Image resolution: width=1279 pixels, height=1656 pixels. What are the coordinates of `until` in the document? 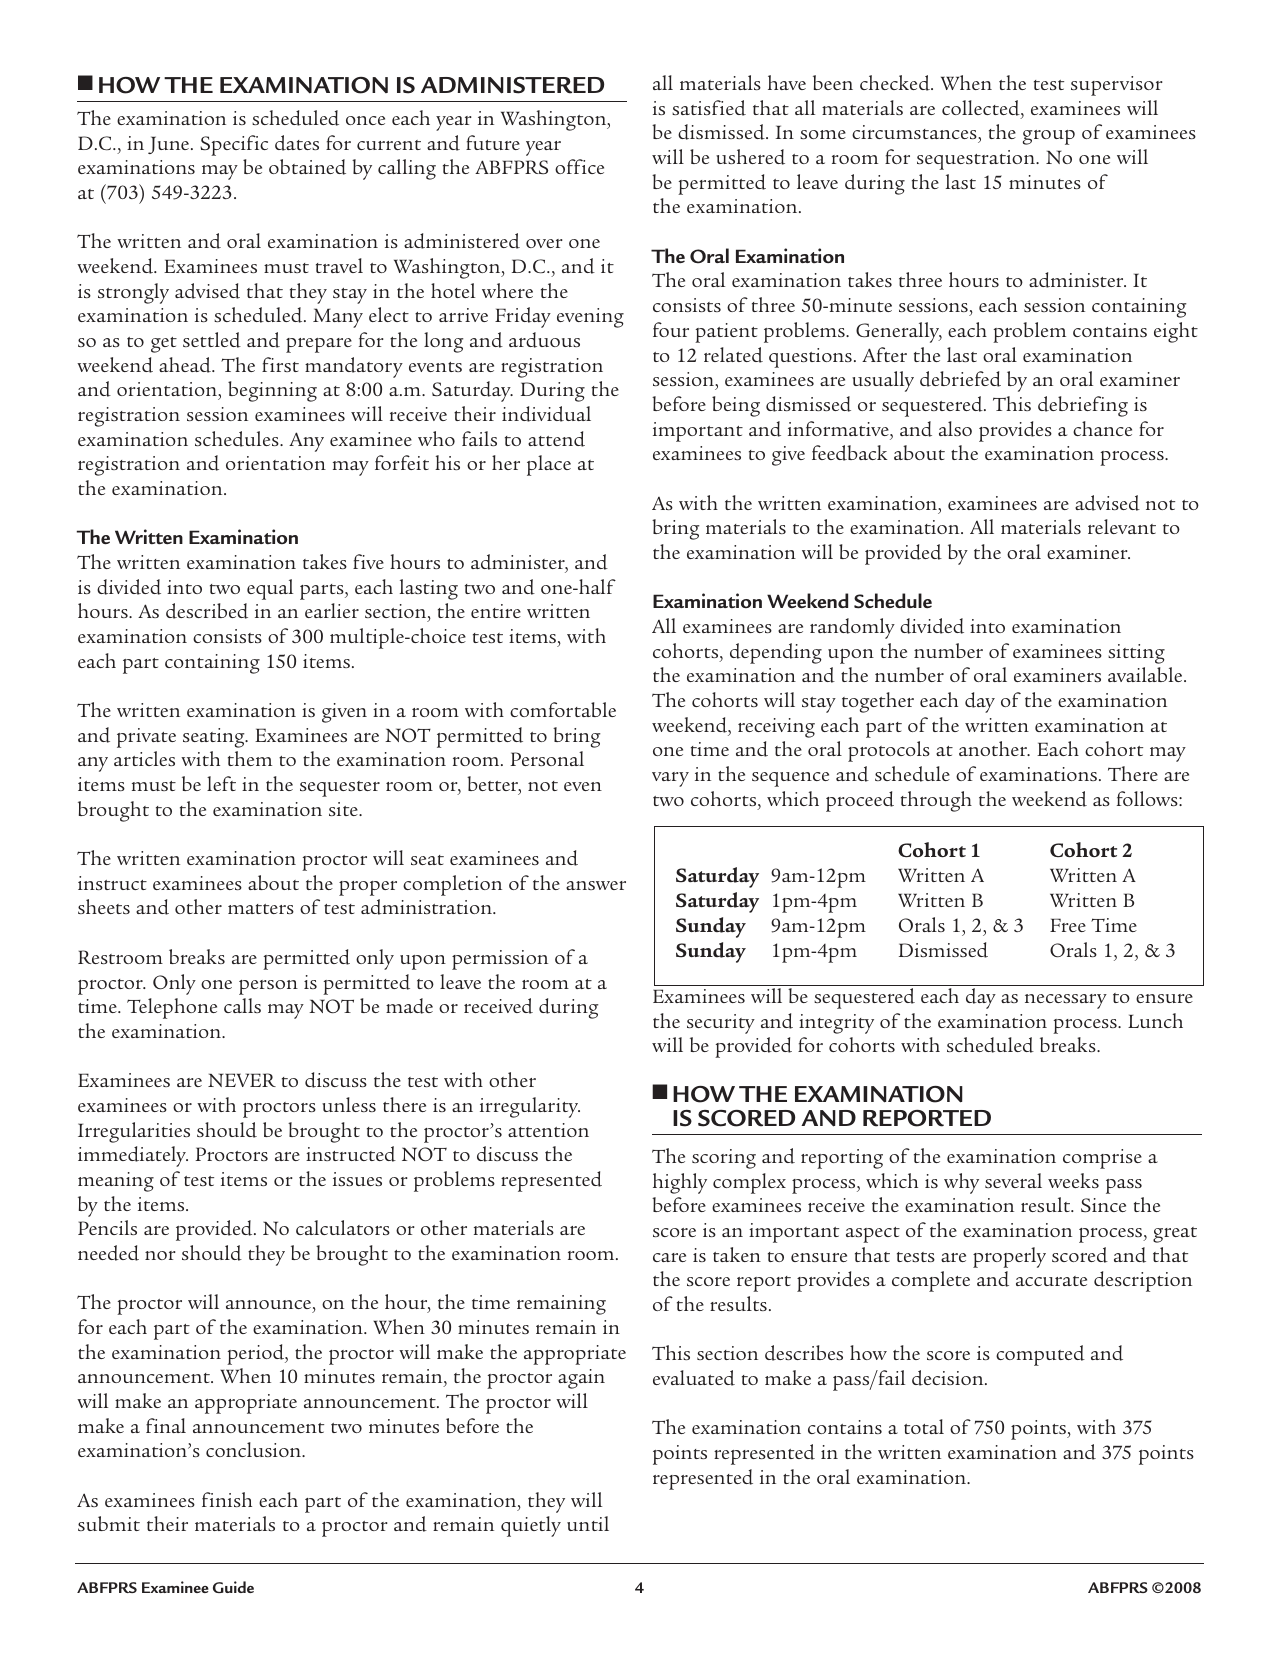 It's located at (588, 1523).
